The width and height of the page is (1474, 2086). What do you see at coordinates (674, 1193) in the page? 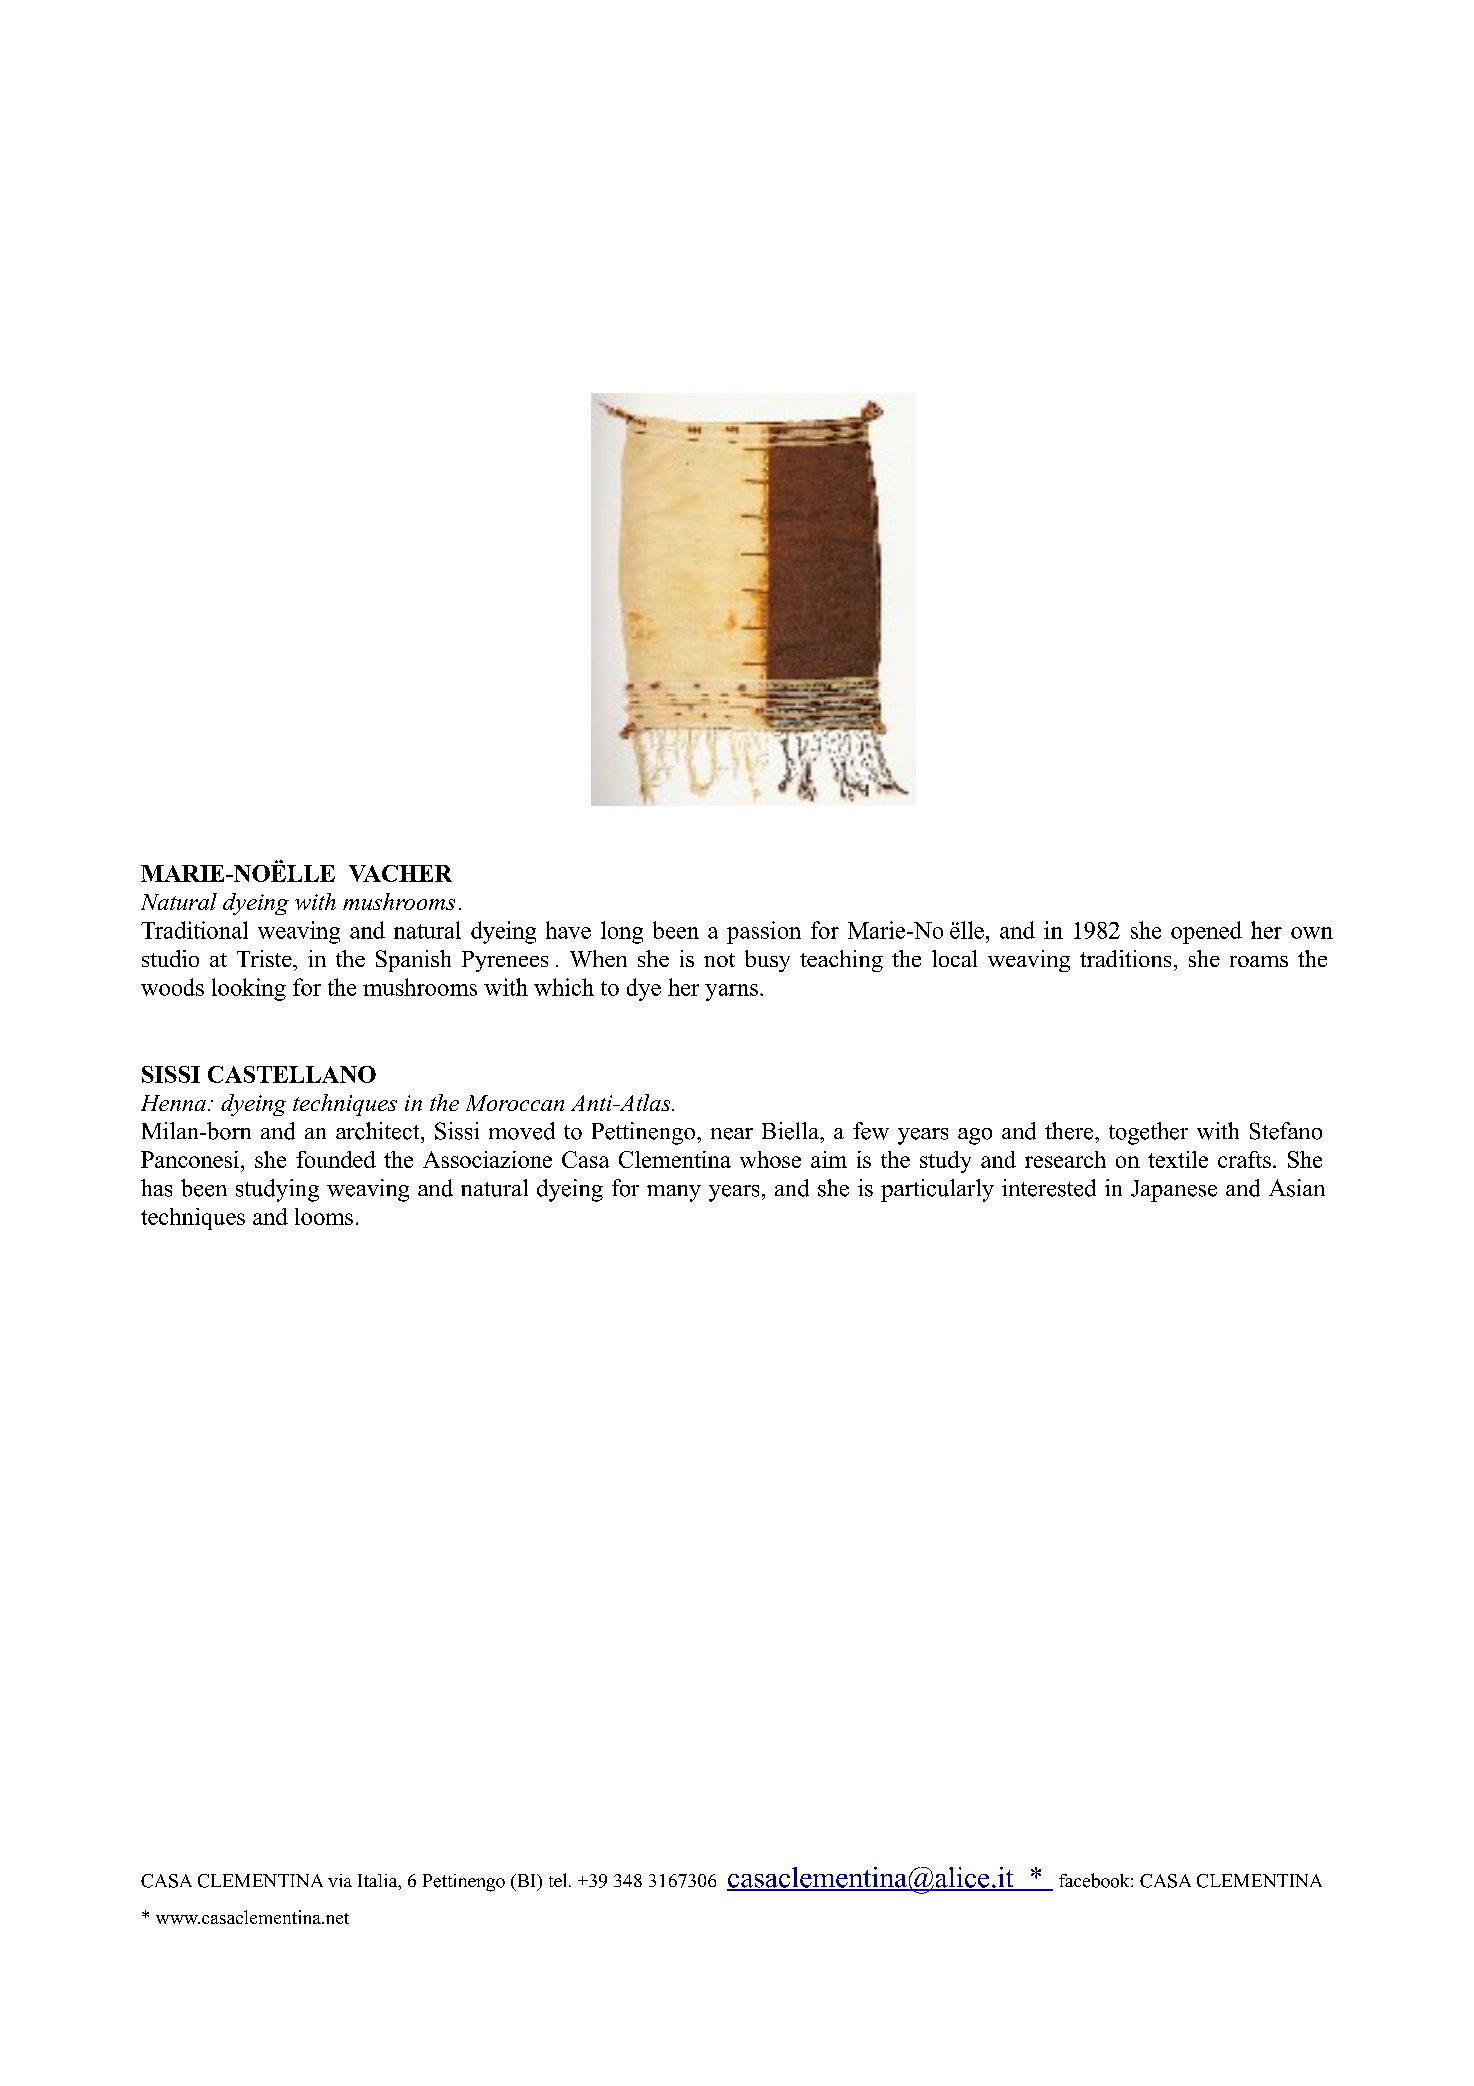
I see `many` at bounding box center [674, 1193].
